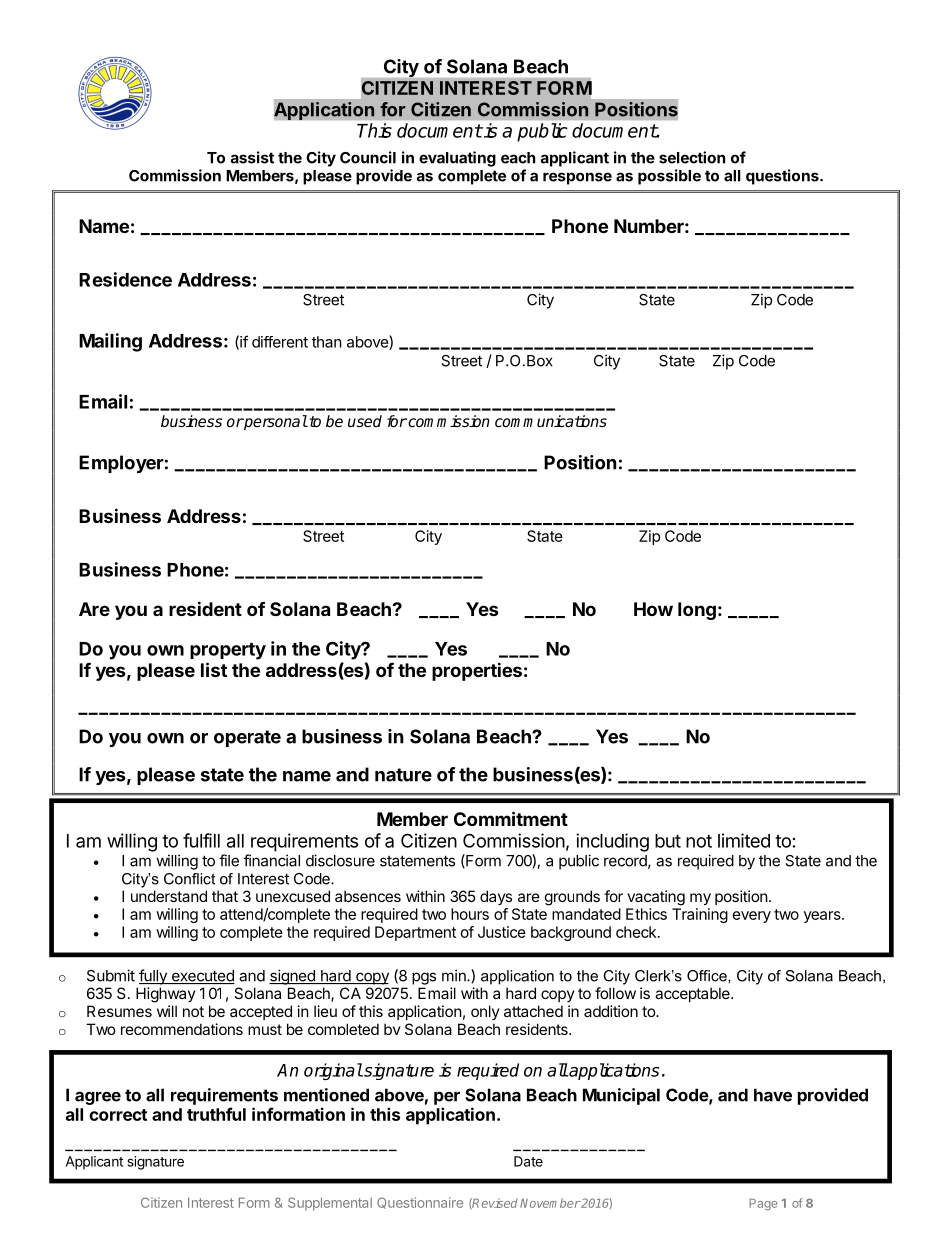 The height and width of the image is (1233, 952). What do you see at coordinates (252, 157) in the image?
I see `assist` at bounding box center [252, 157].
